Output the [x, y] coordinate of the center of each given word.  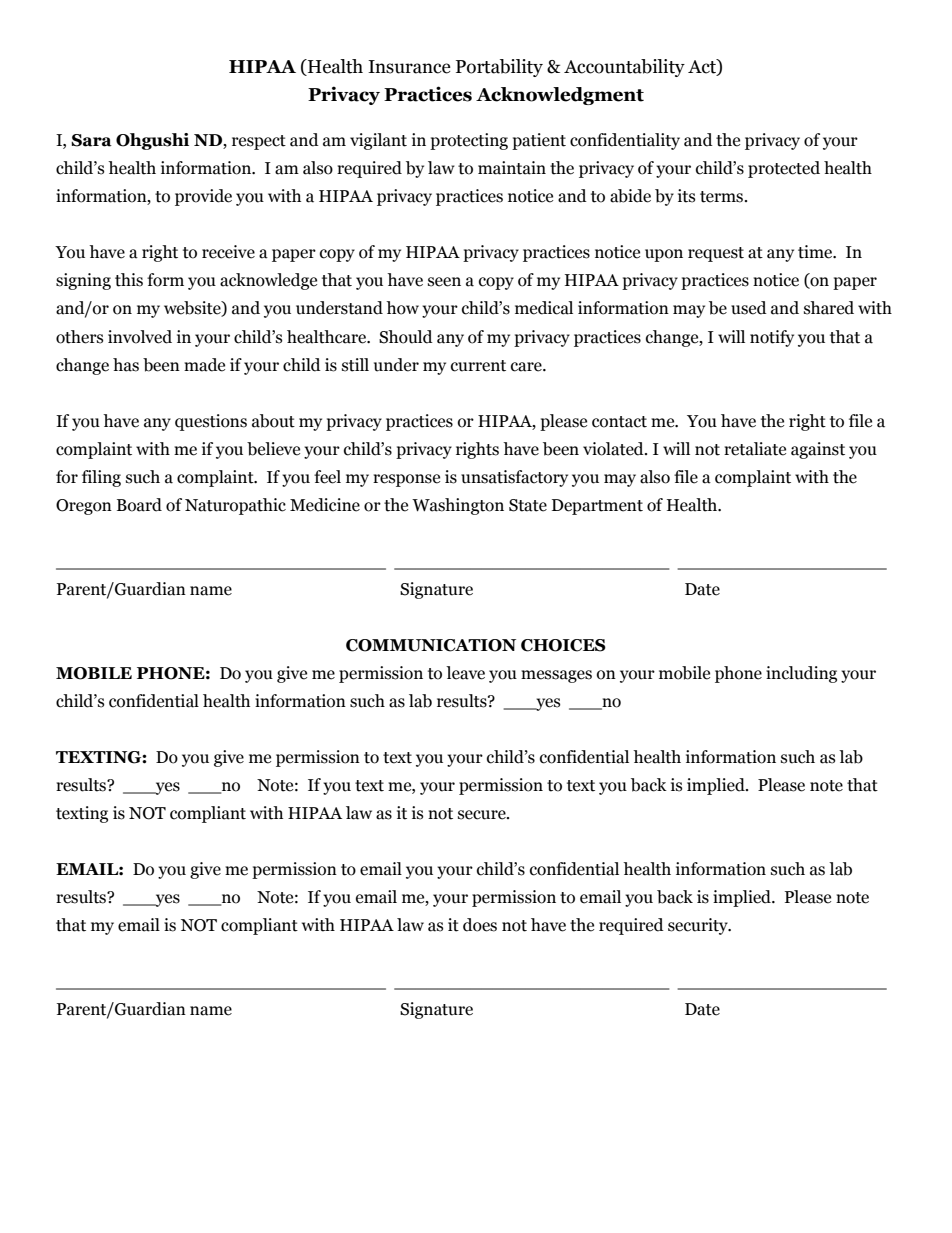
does [480, 925]
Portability [499, 68]
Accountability [624, 68]
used [749, 308]
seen [444, 282]
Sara [91, 140]
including [801, 674]
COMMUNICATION [431, 645]
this [129, 280]
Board [139, 505]
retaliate [755, 449]
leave [465, 673]
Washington [458, 506]
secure [483, 815]
